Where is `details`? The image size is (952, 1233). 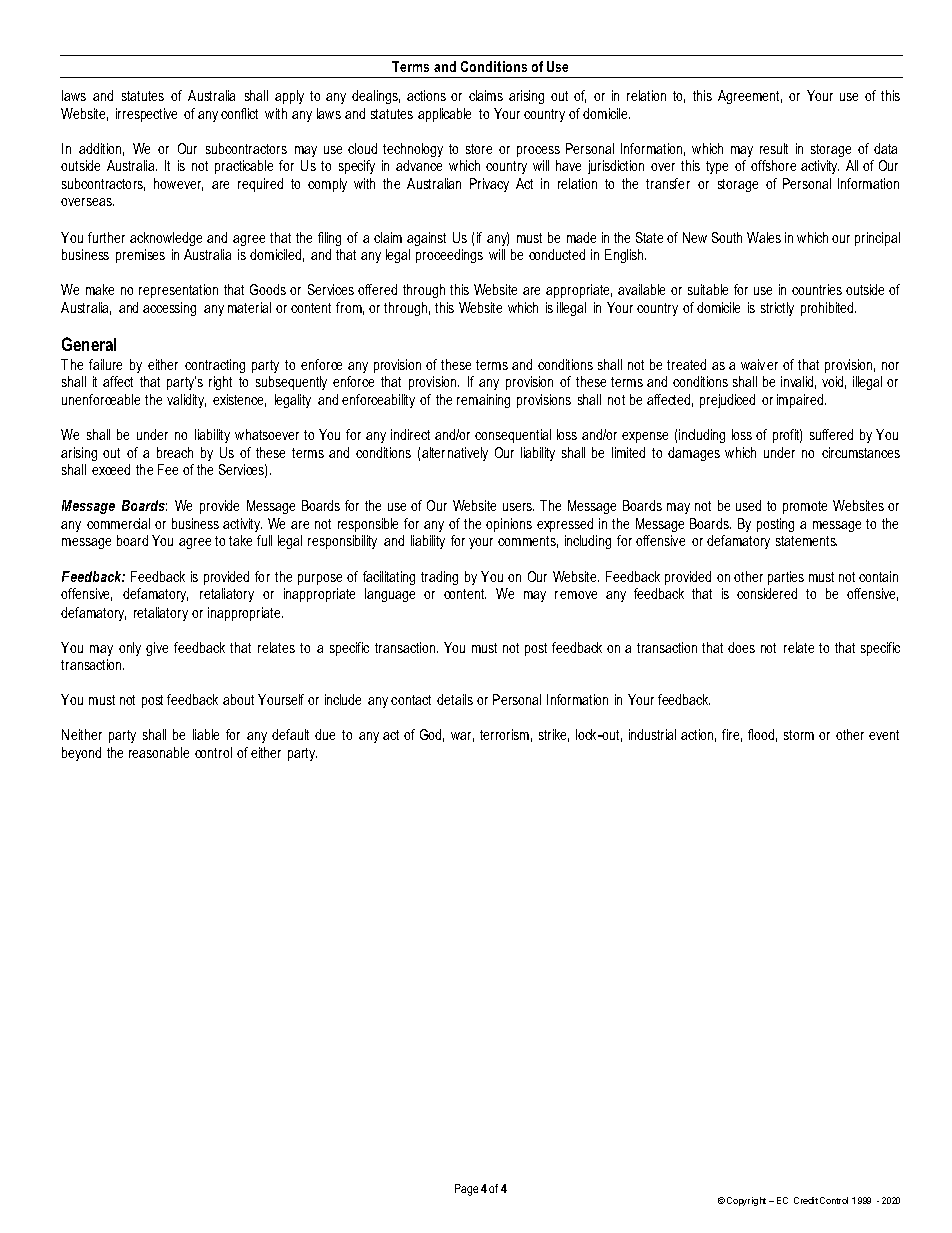 details is located at coordinates (455, 699).
